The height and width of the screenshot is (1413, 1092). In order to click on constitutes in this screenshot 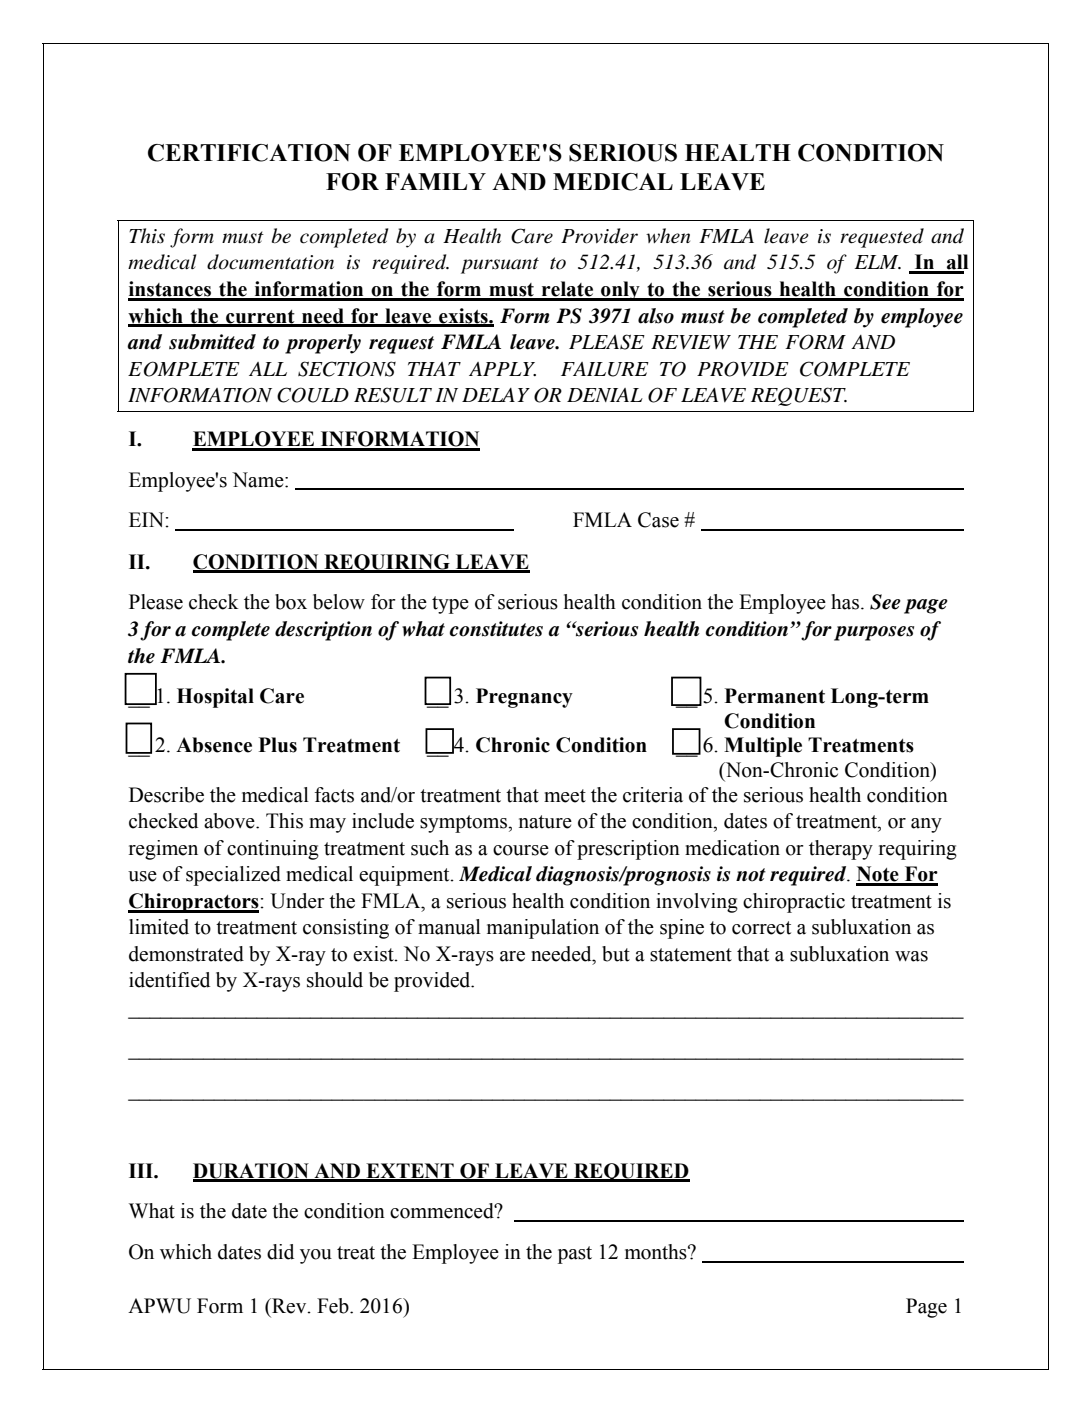, I will do `click(496, 629)`.
